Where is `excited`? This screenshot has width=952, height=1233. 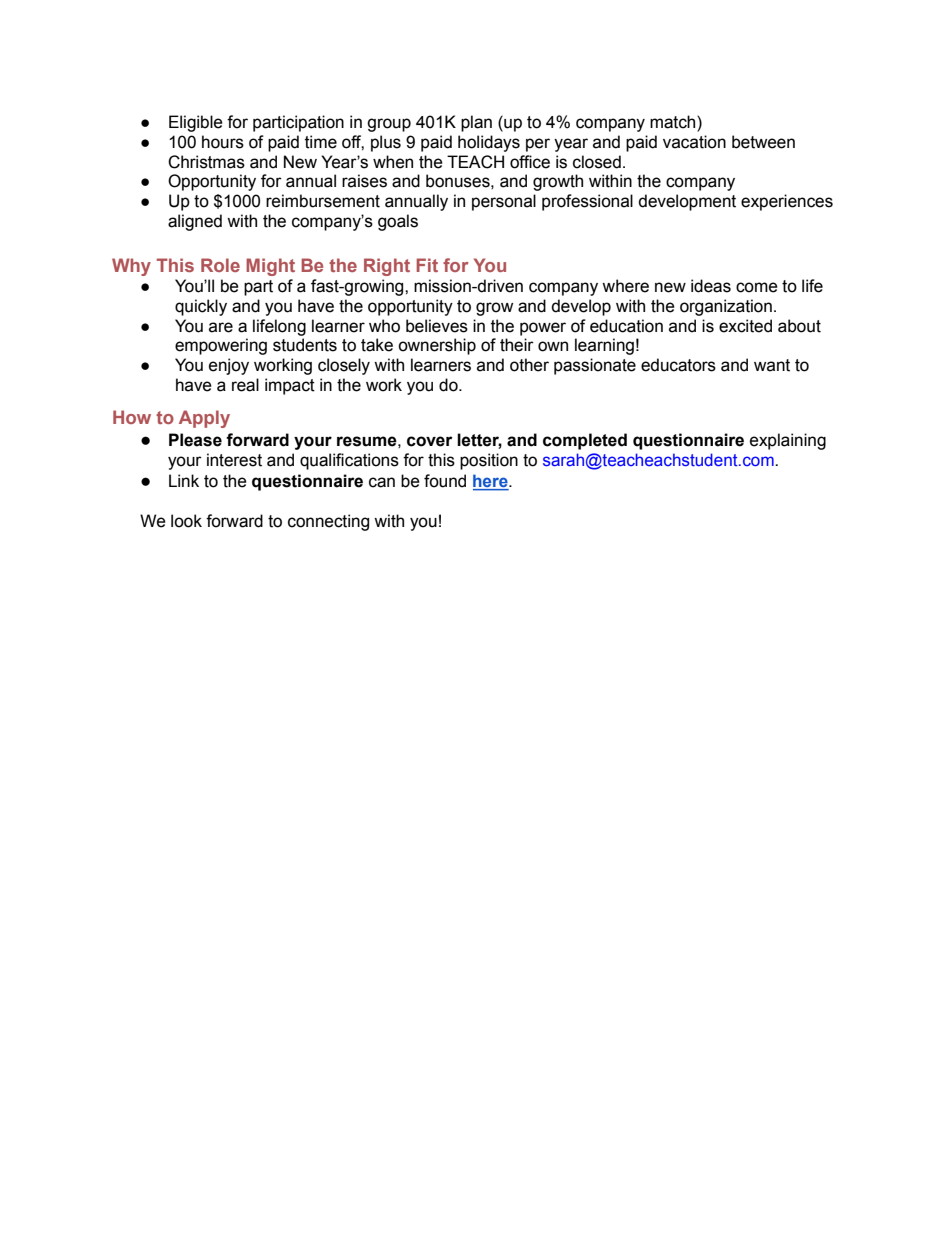
excited is located at coordinates (745, 326).
